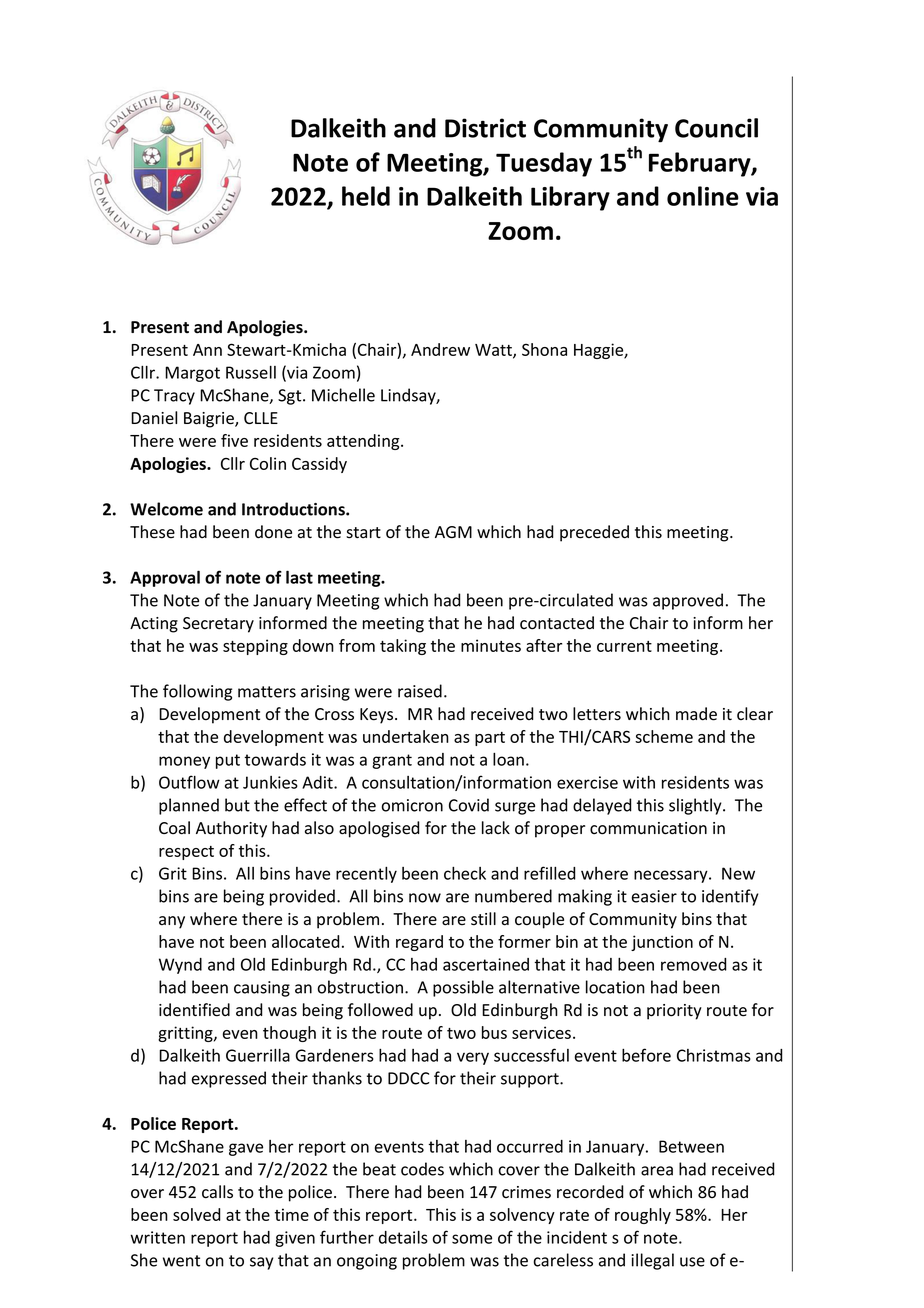  Describe the element at coordinates (703, 196) in the image. I see `online` at that location.
